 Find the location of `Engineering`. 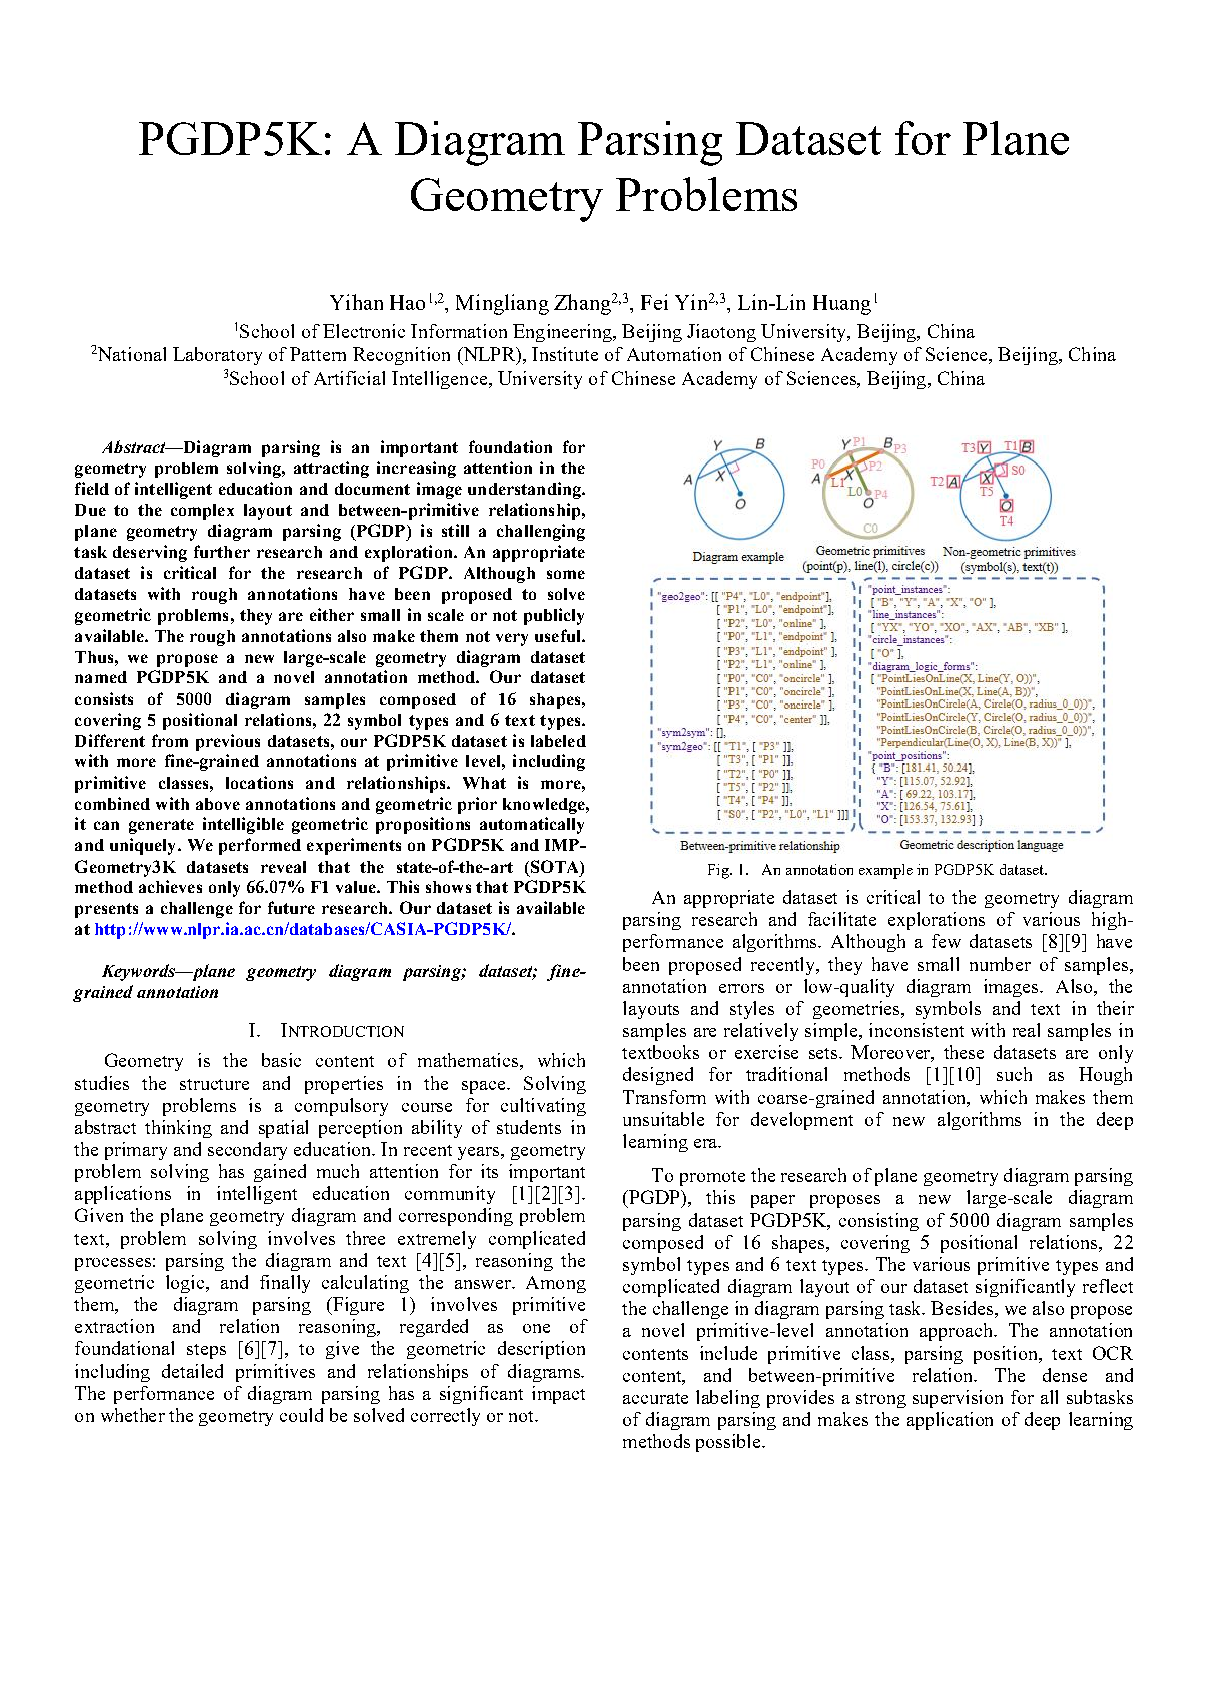

Engineering is located at coordinates (563, 333).
